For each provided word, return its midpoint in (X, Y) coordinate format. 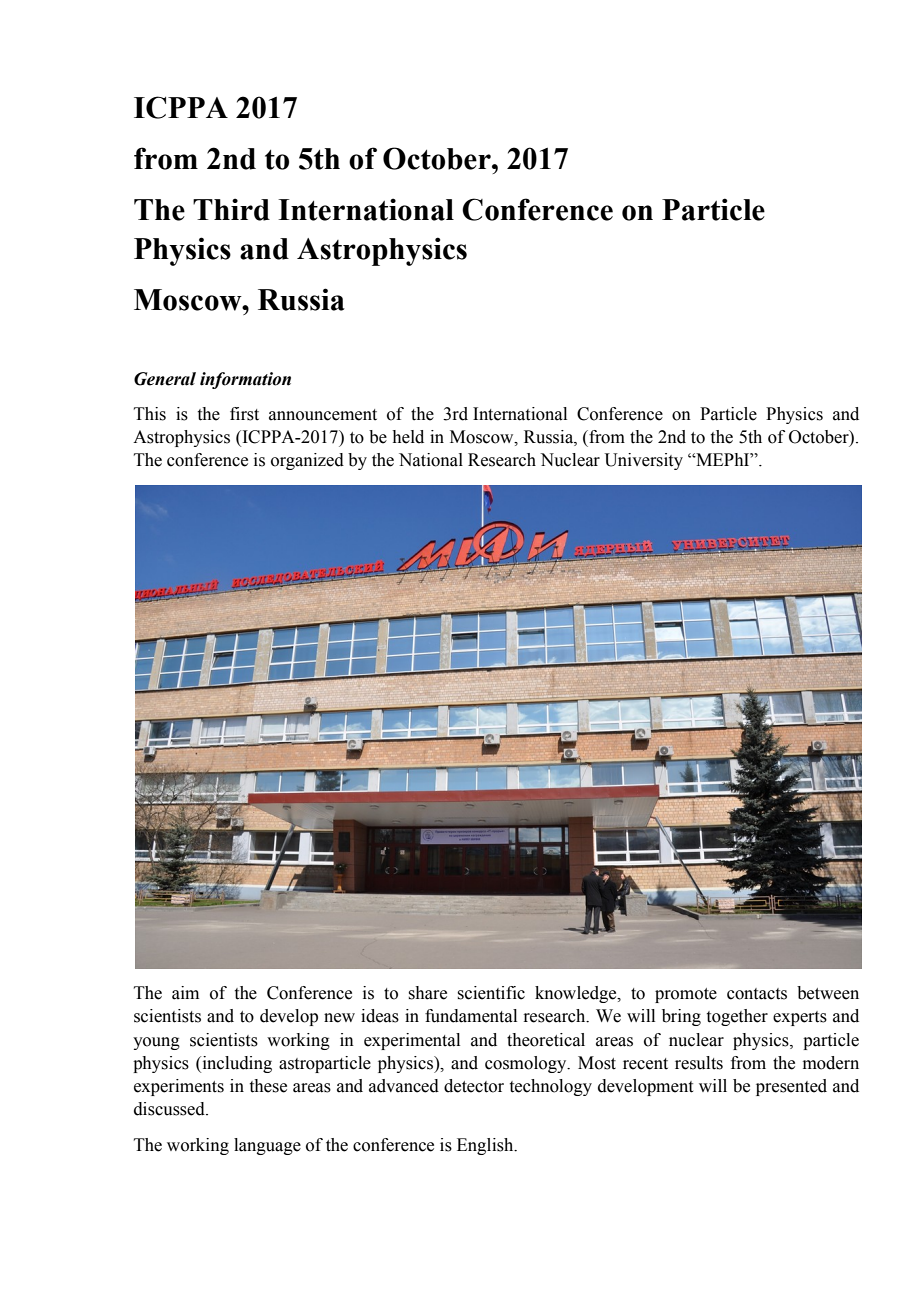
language (267, 1146)
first (244, 414)
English (486, 1146)
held (408, 437)
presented (791, 1087)
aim (185, 993)
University (643, 461)
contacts (757, 994)
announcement (323, 415)
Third (231, 209)
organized (307, 461)
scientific (491, 993)
